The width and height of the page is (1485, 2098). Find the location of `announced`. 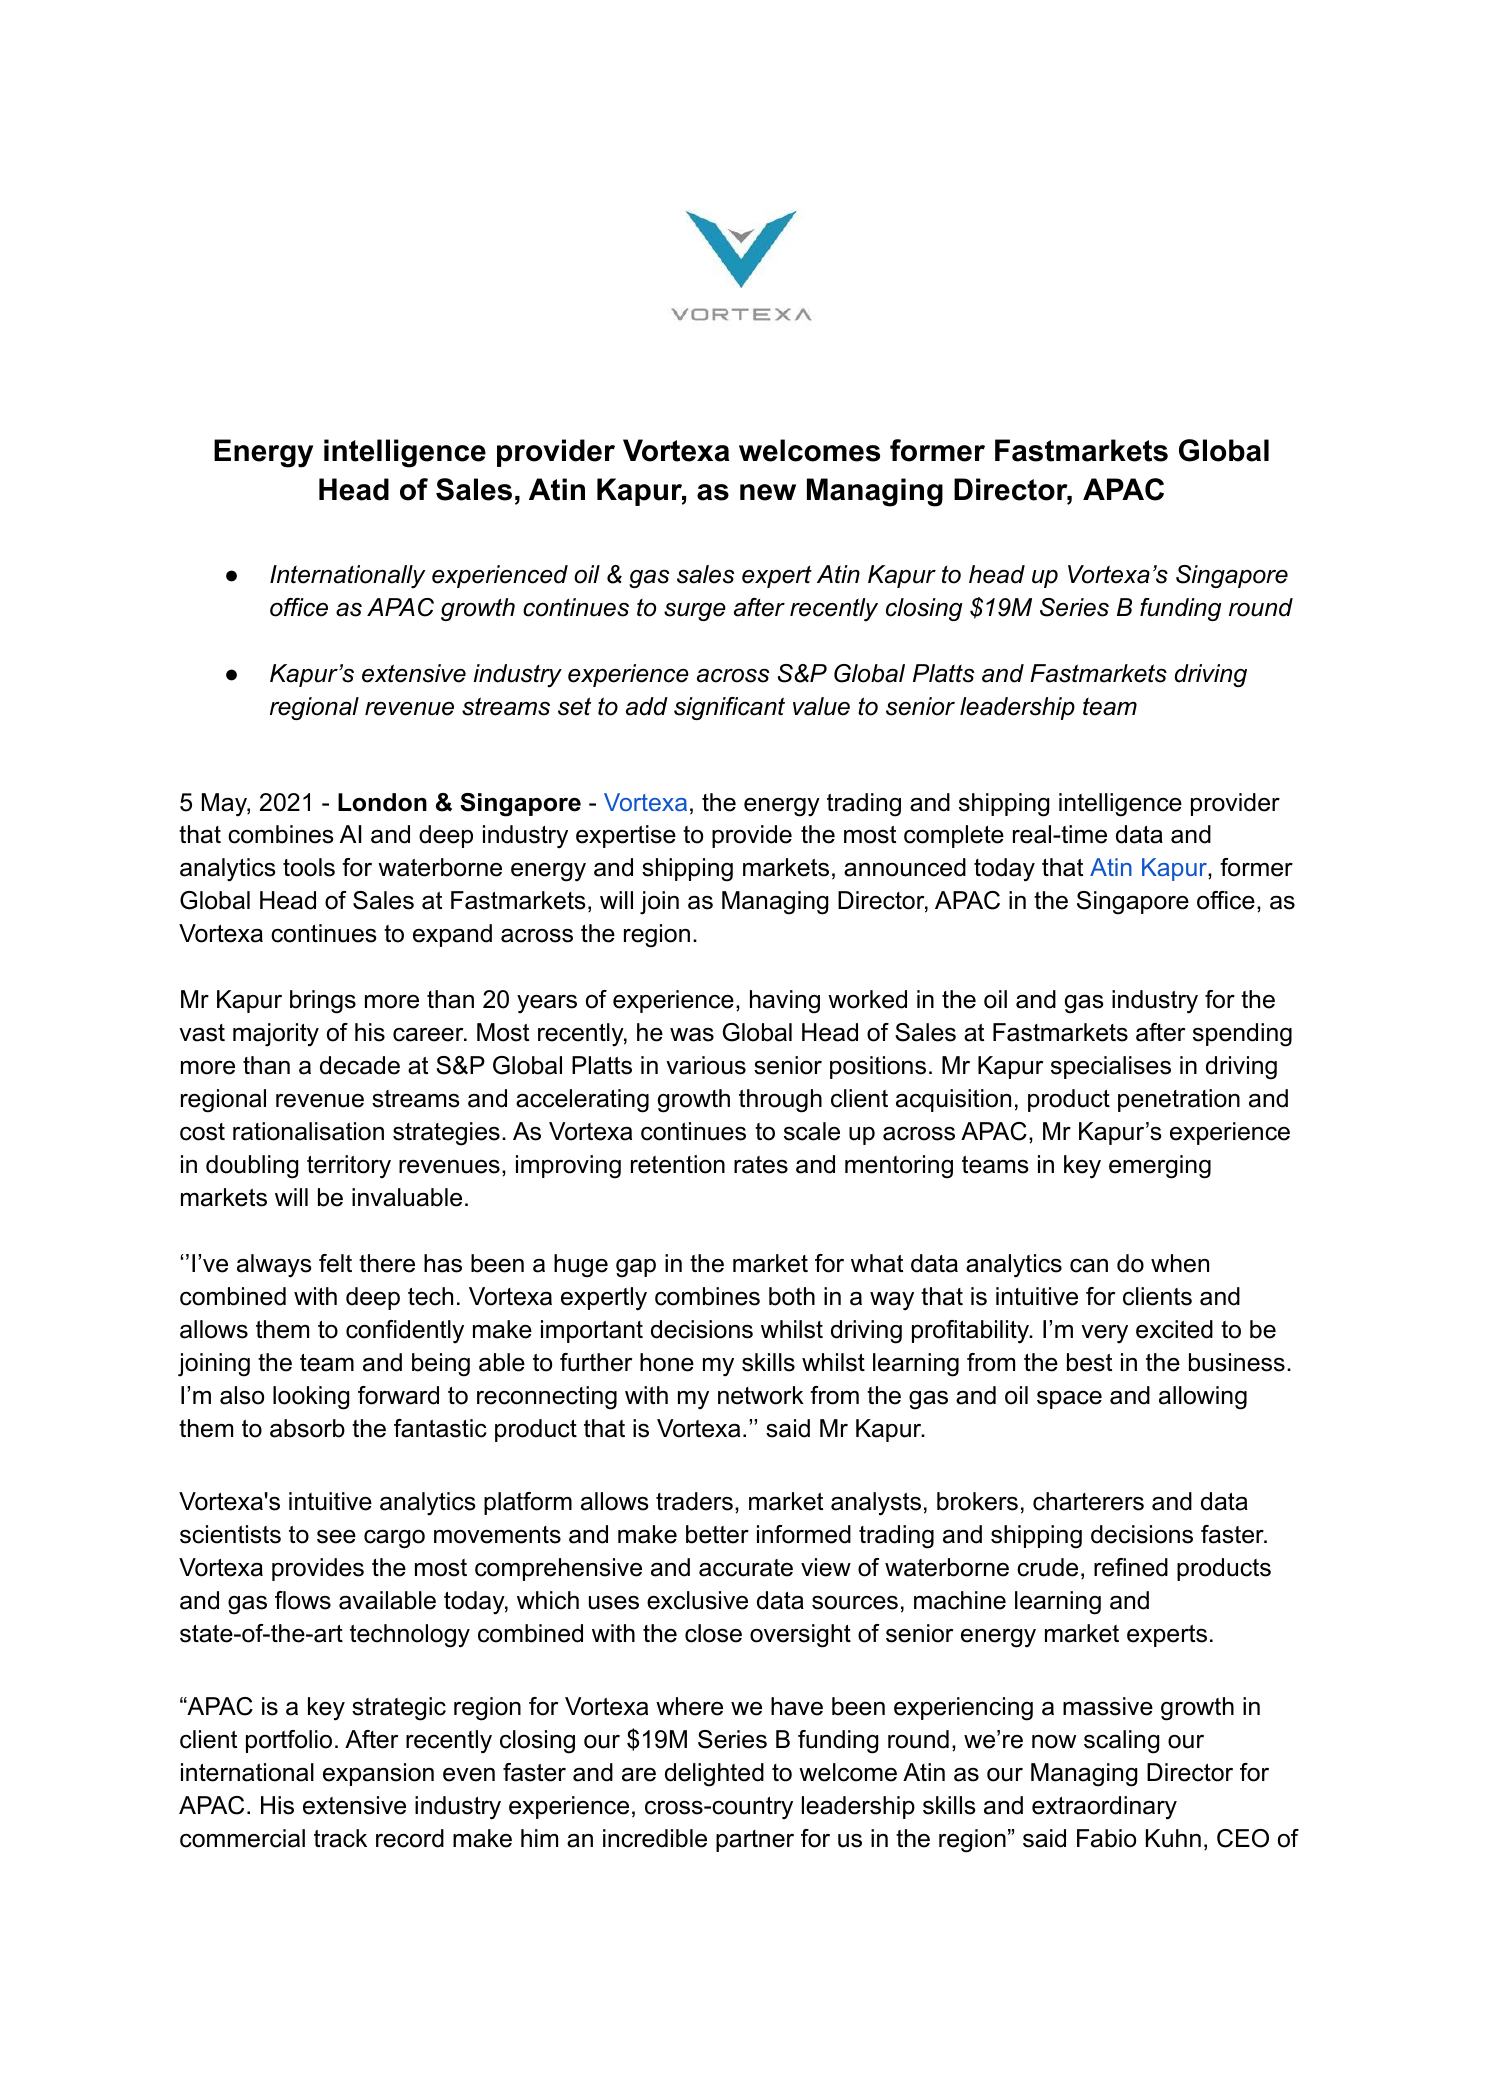

announced is located at coordinates (905, 867).
